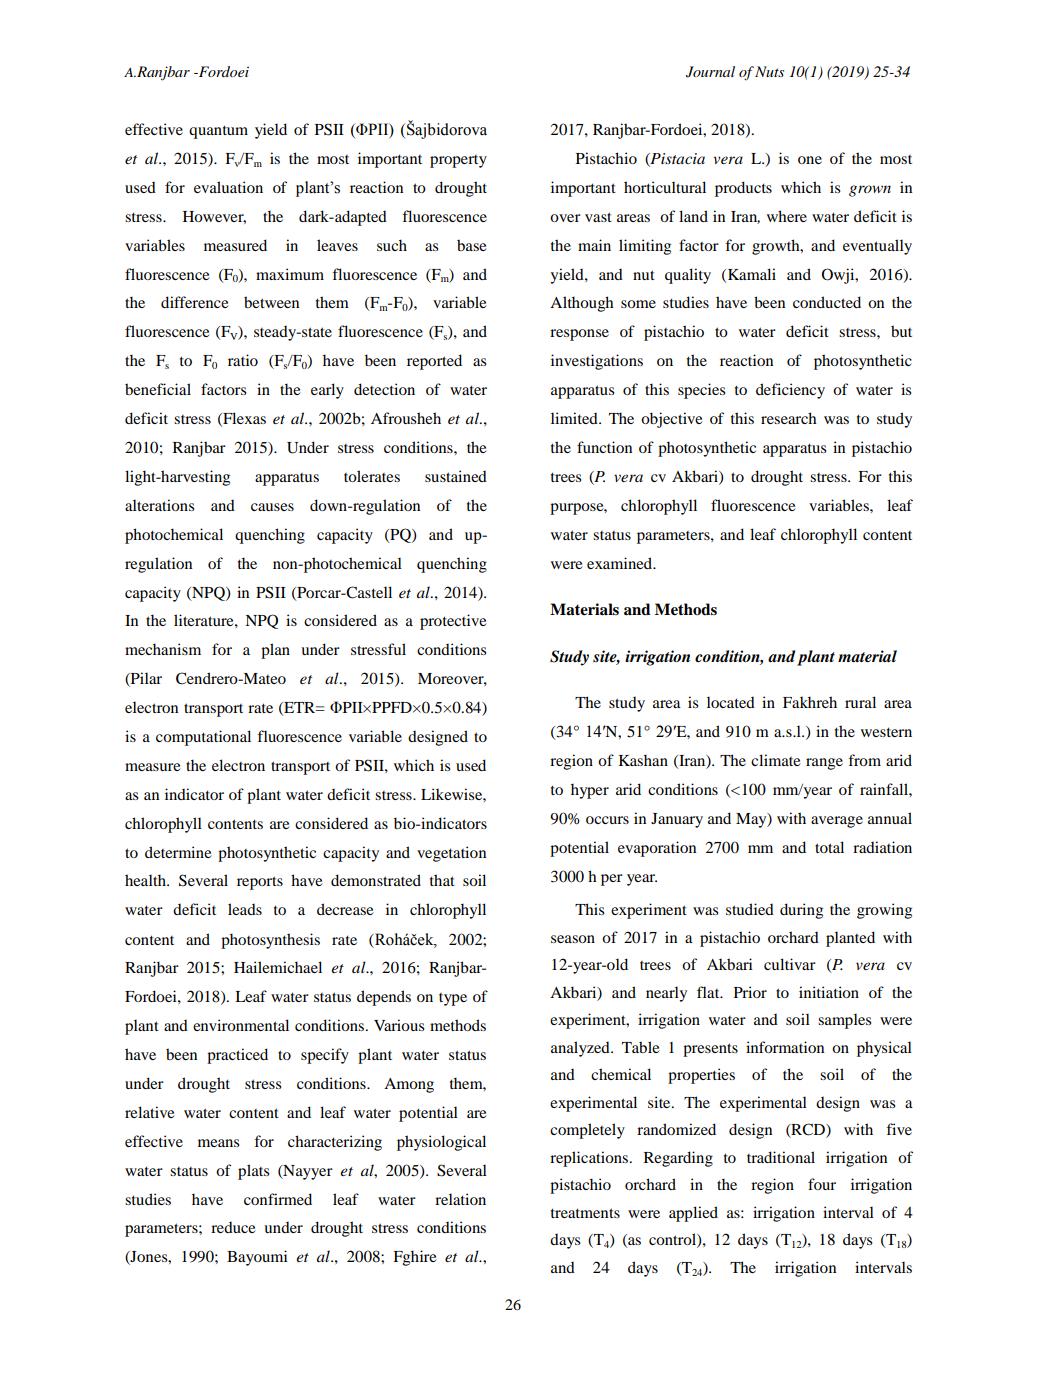  I want to click on deficiency, so click(790, 391).
